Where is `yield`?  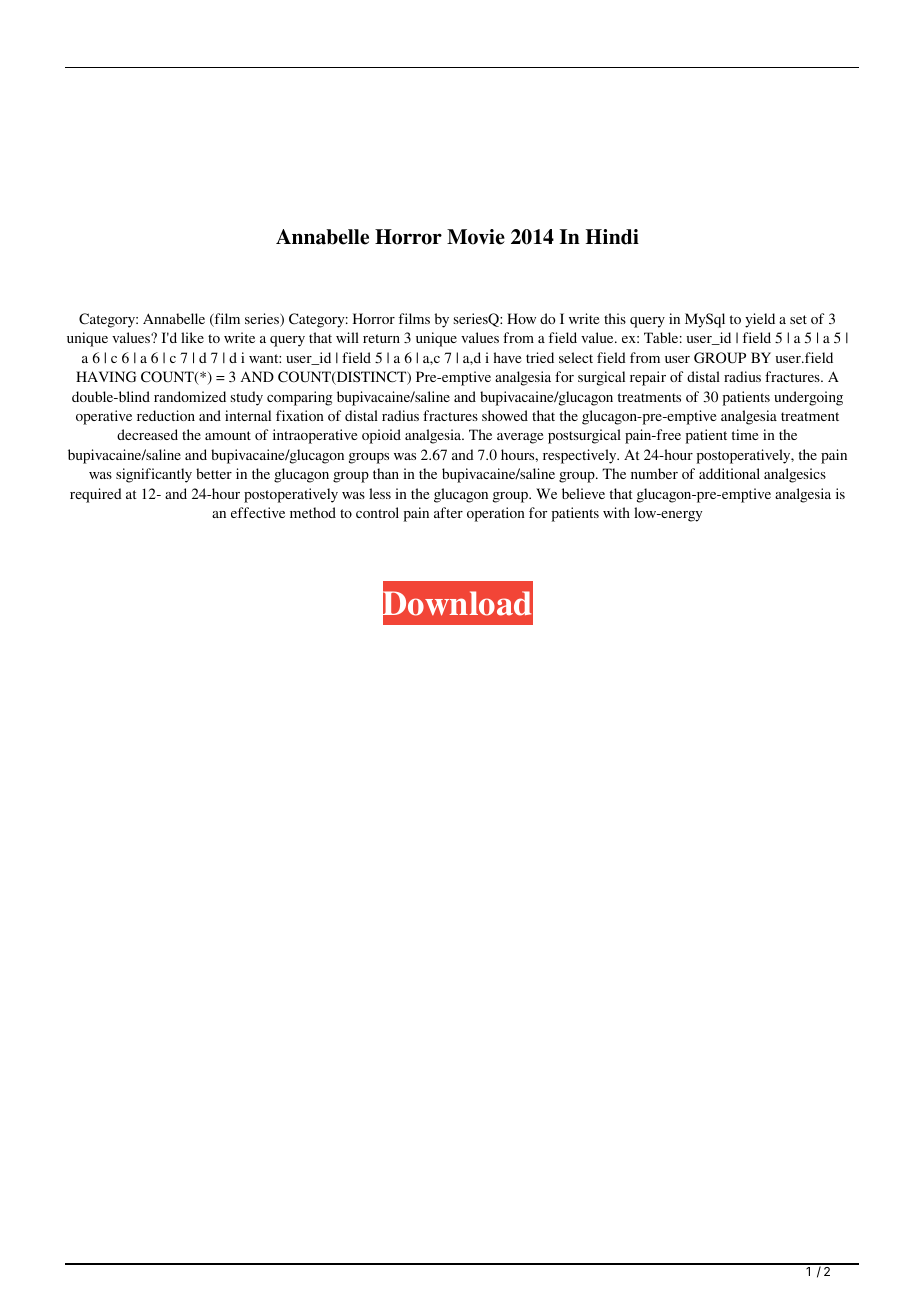 yield is located at coordinates (760, 320).
